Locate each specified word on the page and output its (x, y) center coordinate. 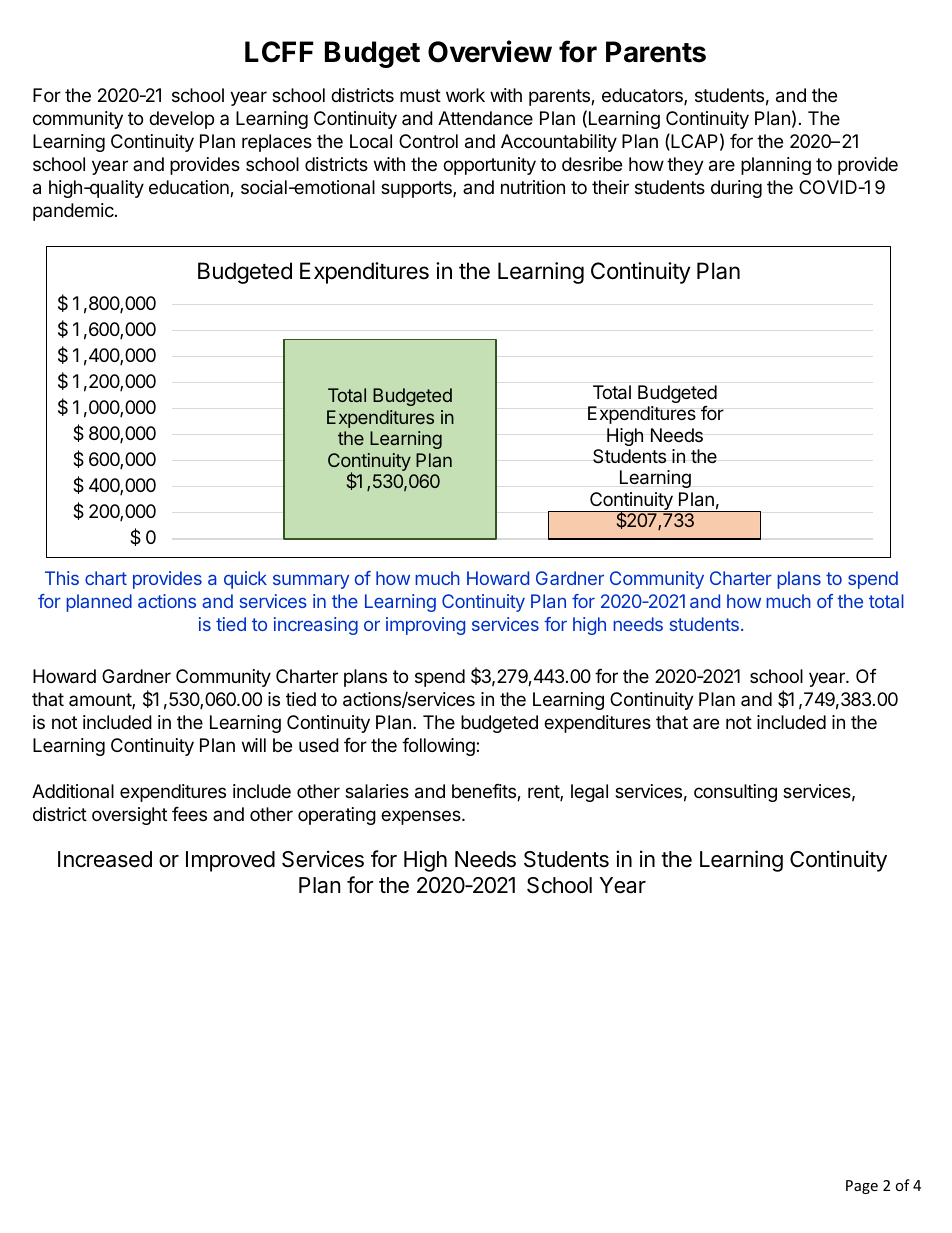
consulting (735, 793)
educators (643, 96)
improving (425, 626)
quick (245, 580)
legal (589, 793)
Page (862, 1187)
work (465, 95)
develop (181, 120)
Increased (105, 859)
